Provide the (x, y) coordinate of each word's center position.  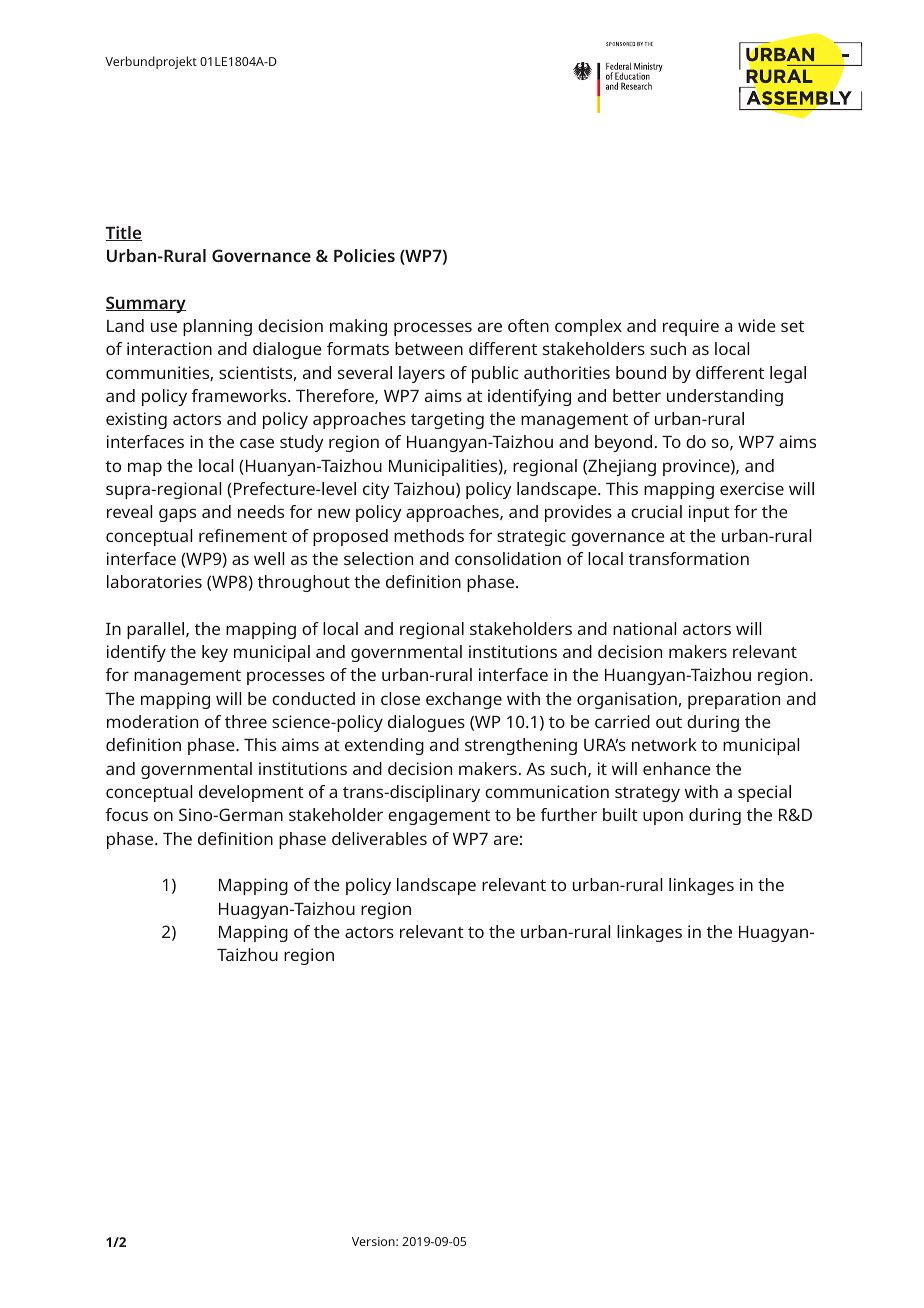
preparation (734, 700)
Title (123, 233)
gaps (177, 515)
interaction (169, 348)
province (697, 467)
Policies (364, 255)
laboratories (154, 581)
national (644, 628)
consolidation (508, 558)
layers (422, 374)
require (691, 327)
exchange (464, 700)
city (376, 490)
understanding (725, 397)
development (251, 793)
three (246, 721)
